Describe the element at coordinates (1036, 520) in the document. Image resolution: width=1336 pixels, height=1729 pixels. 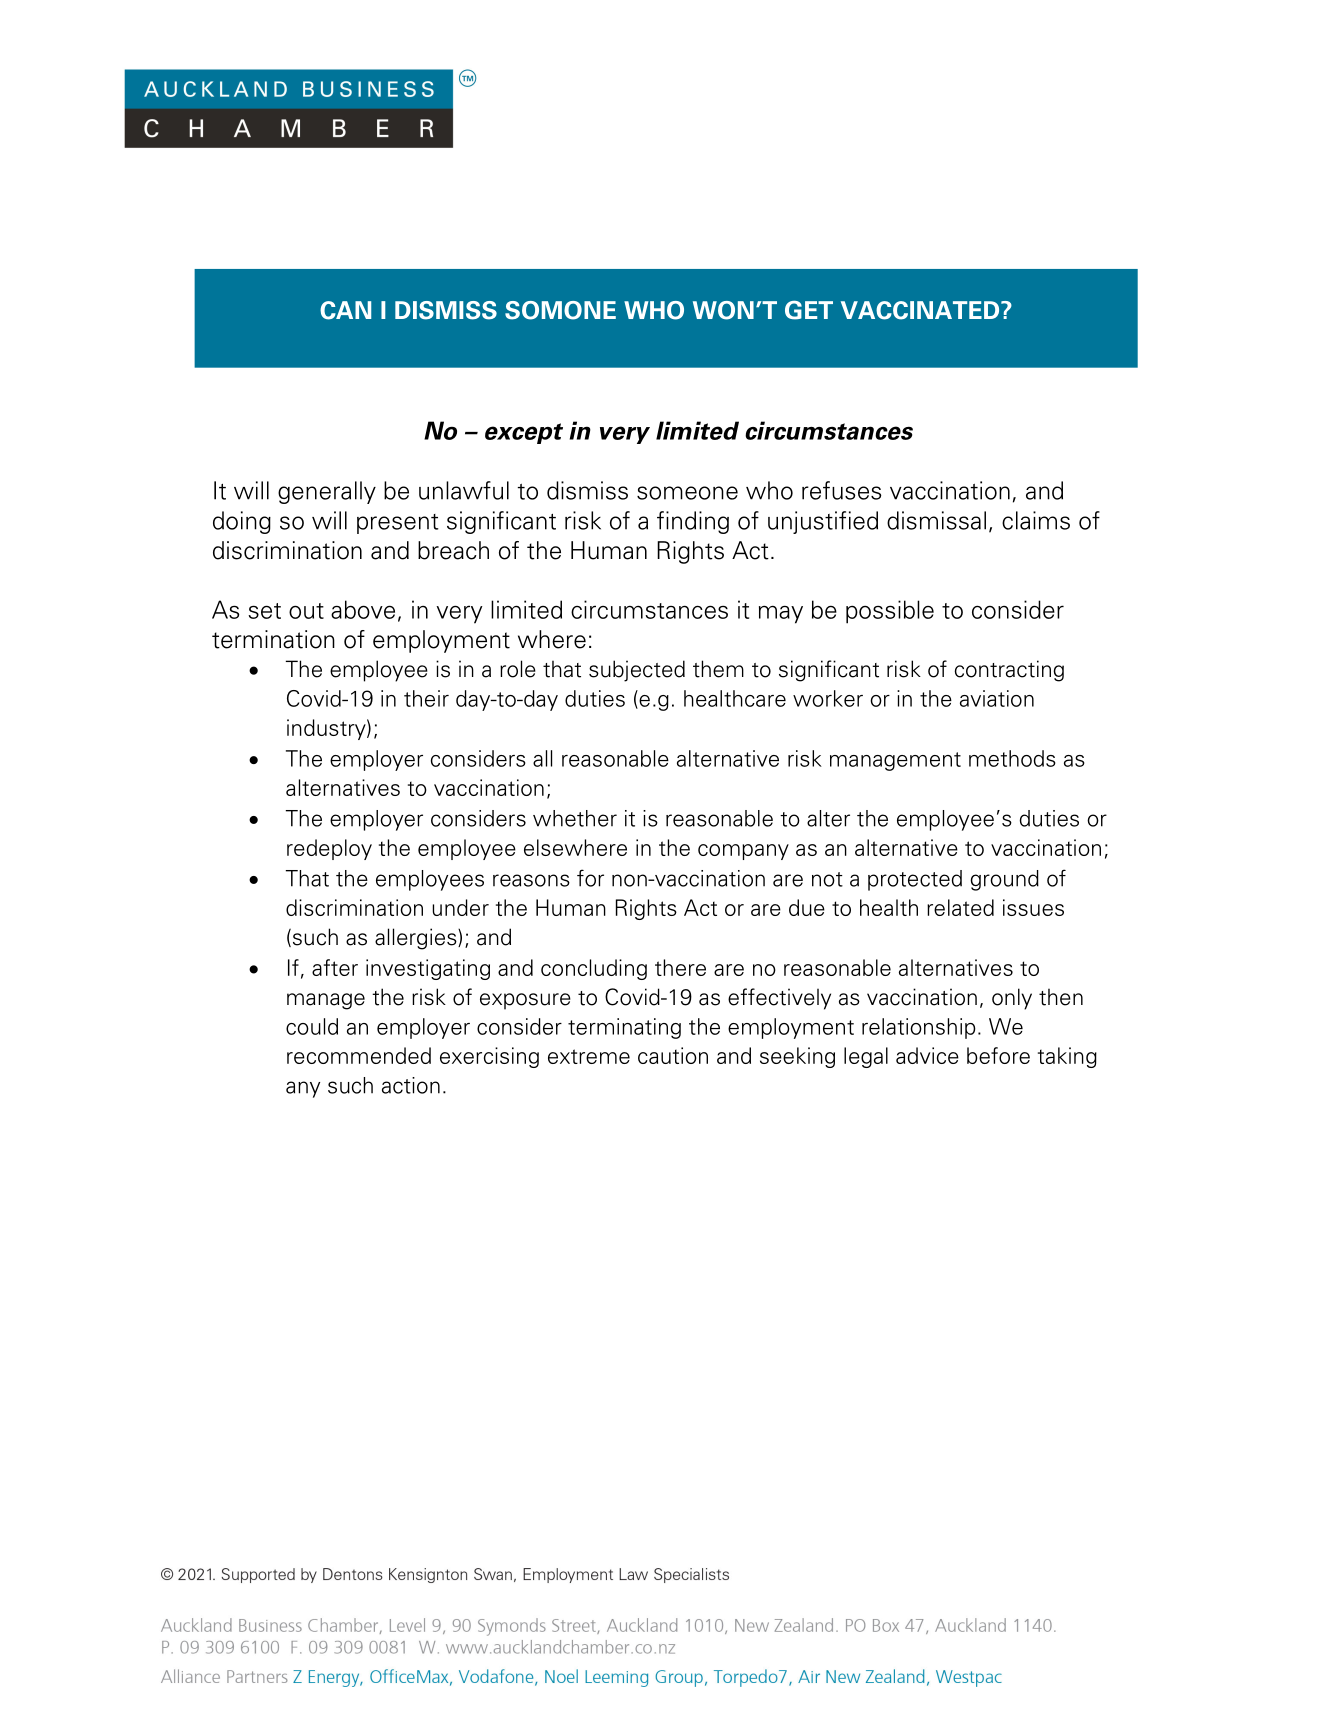
I see `claims` at that location.
